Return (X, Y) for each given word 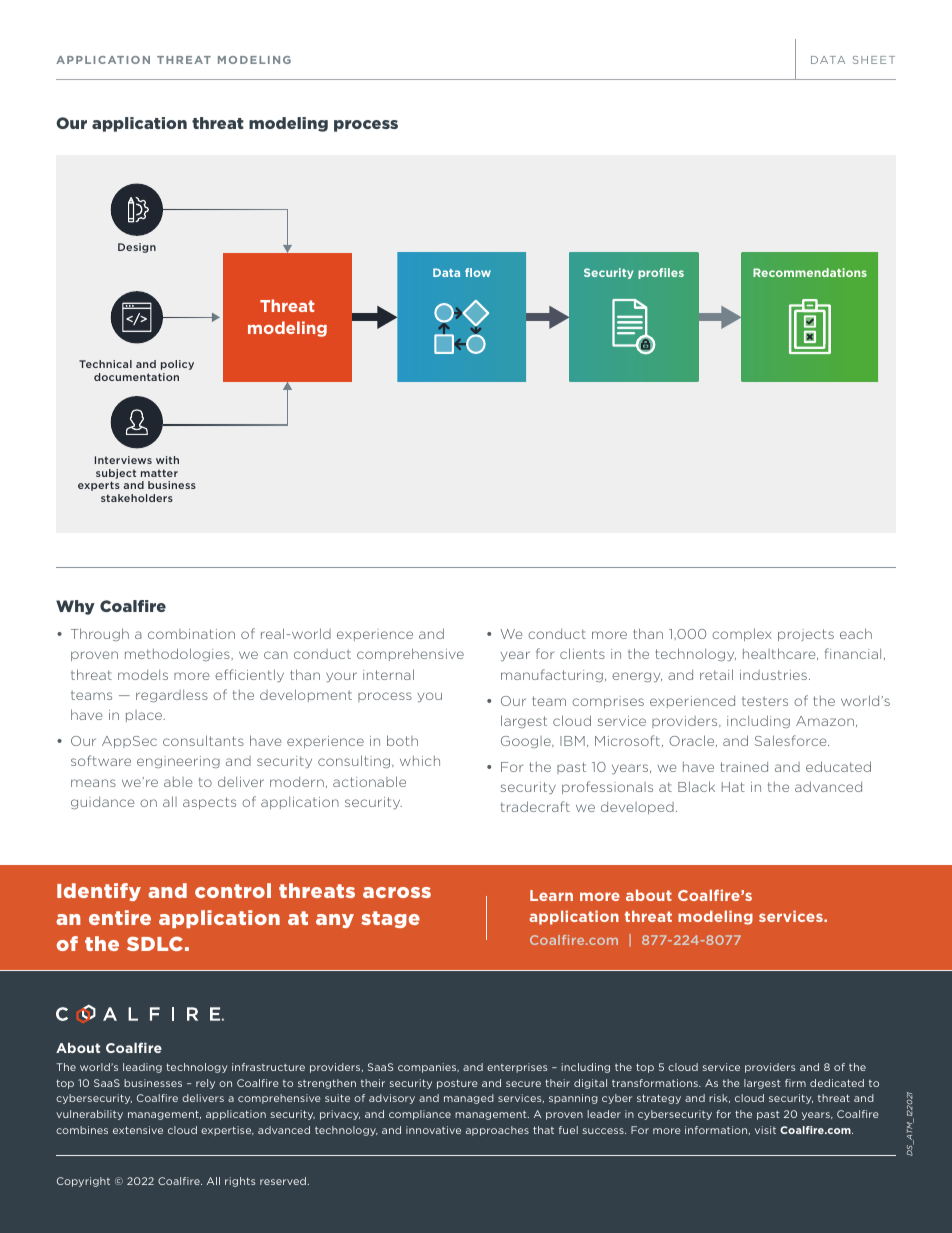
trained (744, 767)
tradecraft (535, 806)
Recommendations (810, 272)
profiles (661, 273)
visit (765, 1130)
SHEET (874, 60)
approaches (497, 1131)
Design (137, 248)
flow (478, 272)
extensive (138, 1130)
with (167, 460)
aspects (209, 803)
